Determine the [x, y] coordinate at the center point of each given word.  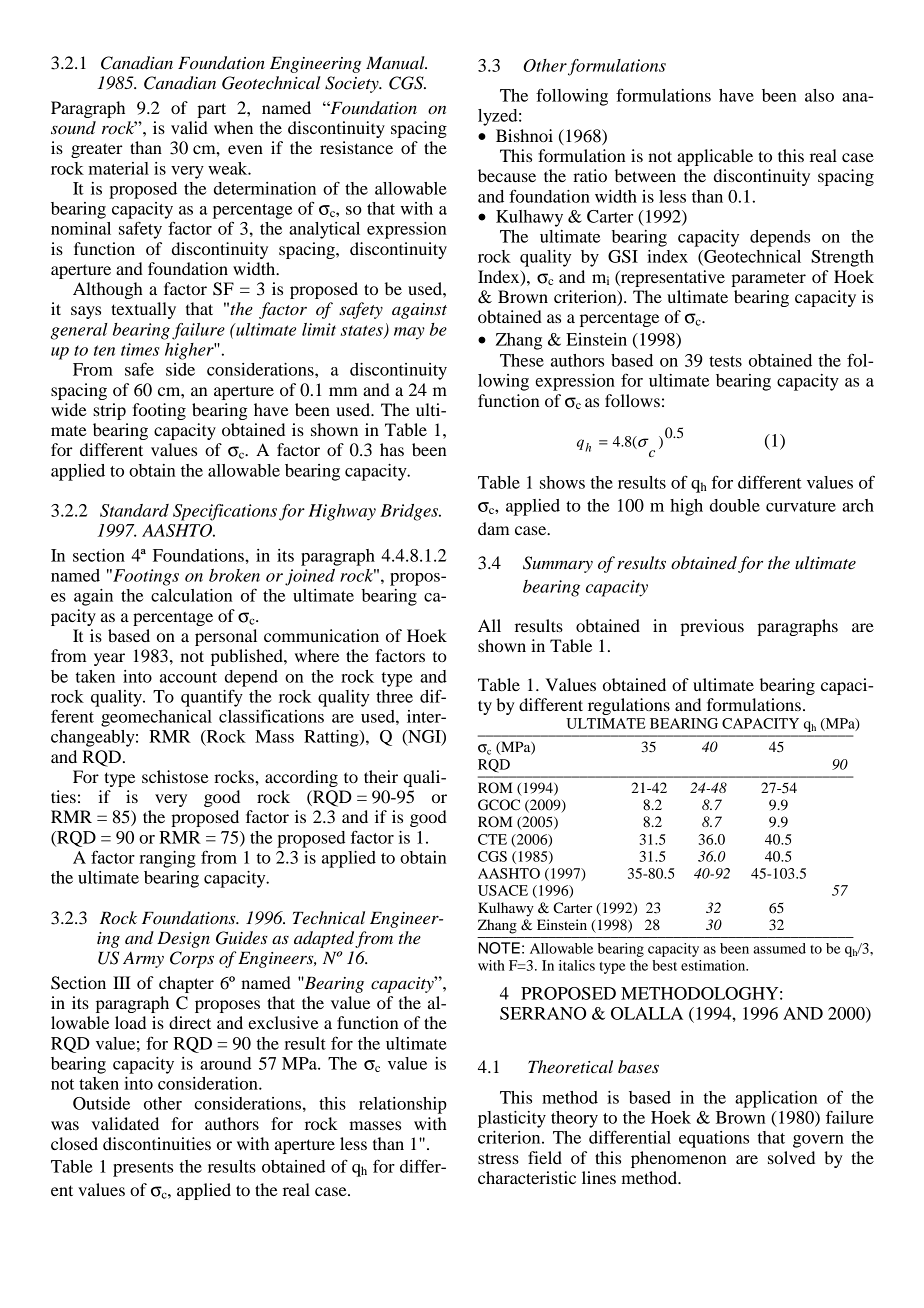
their [381, 776]
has [392, 449]
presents [143, 1169]
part [211, 110]
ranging [167, 859]
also [819, 95]
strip [109, 411]
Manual [396, 62]
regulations [629, 706]
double [735, 505]
